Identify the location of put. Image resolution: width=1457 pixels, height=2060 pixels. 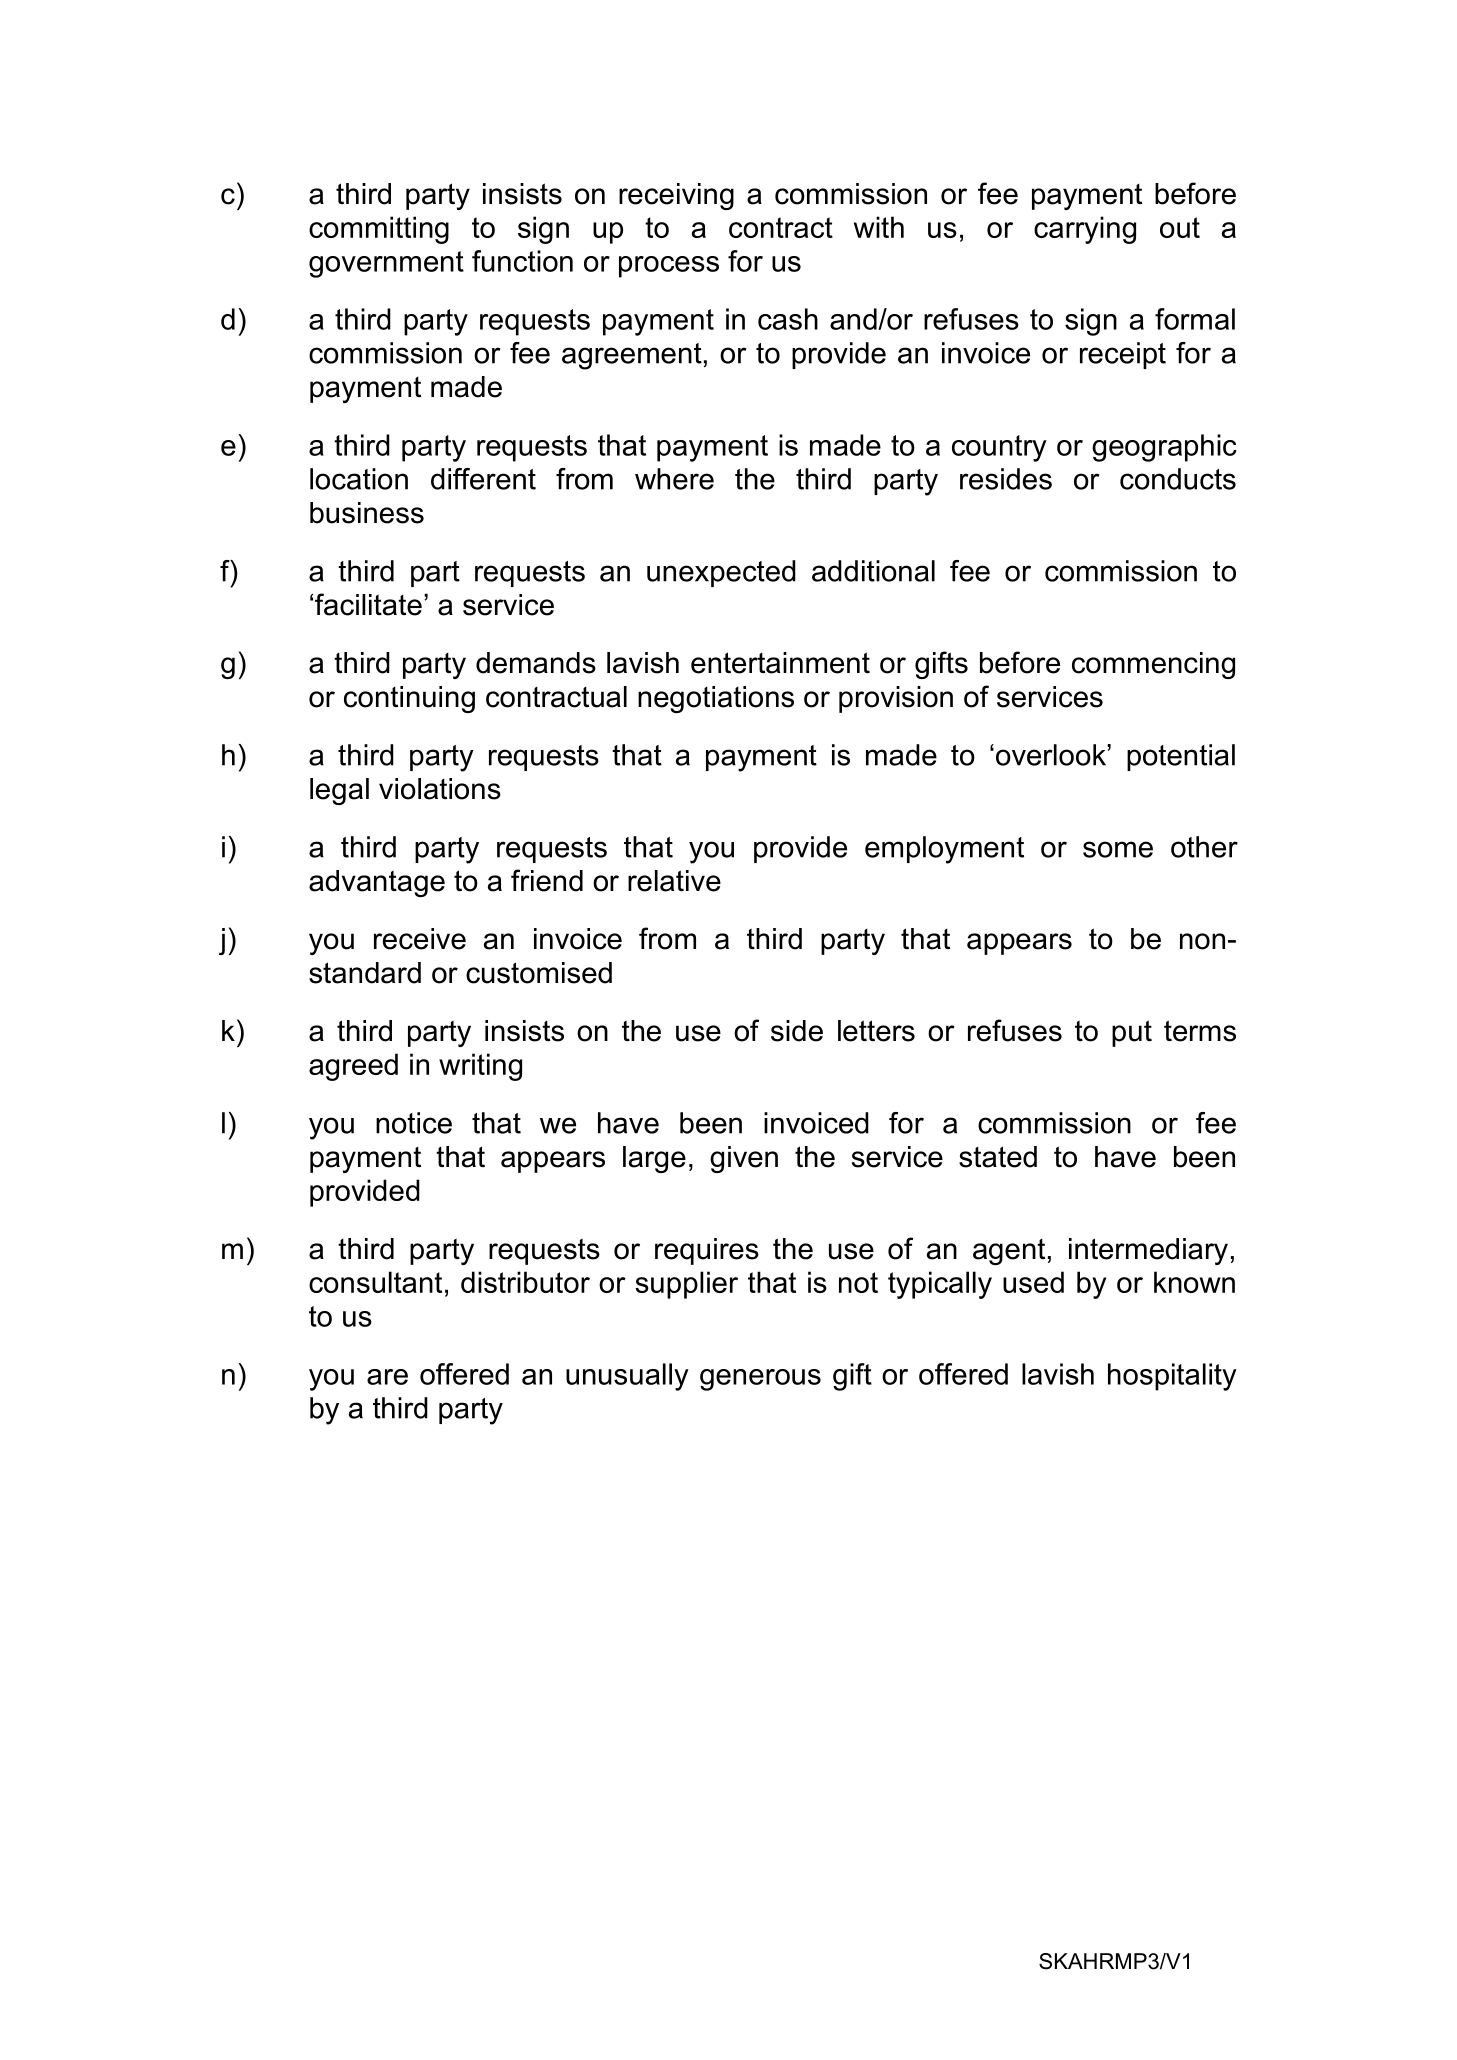
(1132, 1033).
